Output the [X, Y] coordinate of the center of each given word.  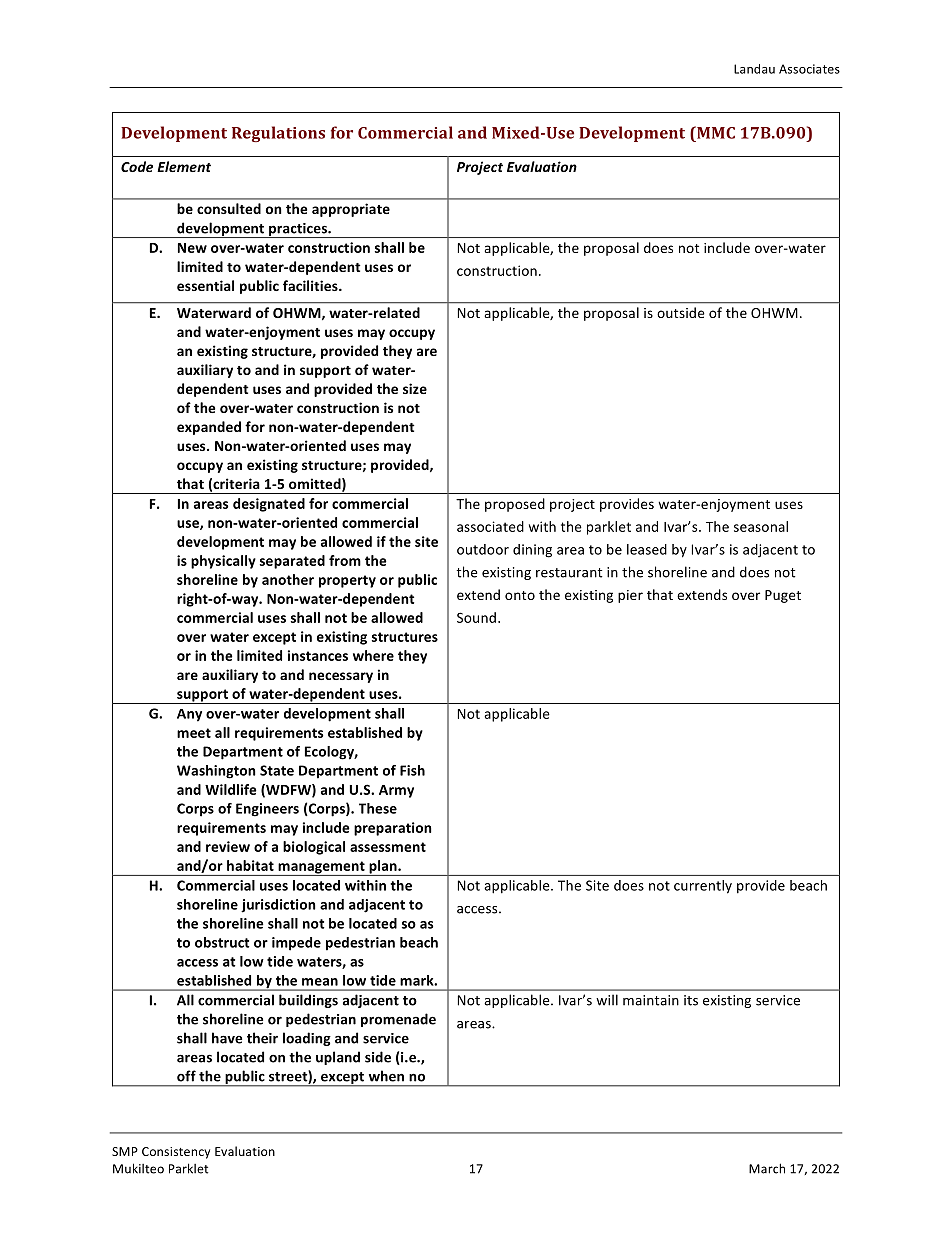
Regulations [278, 134]
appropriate [351, 210]
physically [223, 562]
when [386, 1076]
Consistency [176, 1153]
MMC [715, 132]
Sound [476, 617]
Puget [783, 596]
